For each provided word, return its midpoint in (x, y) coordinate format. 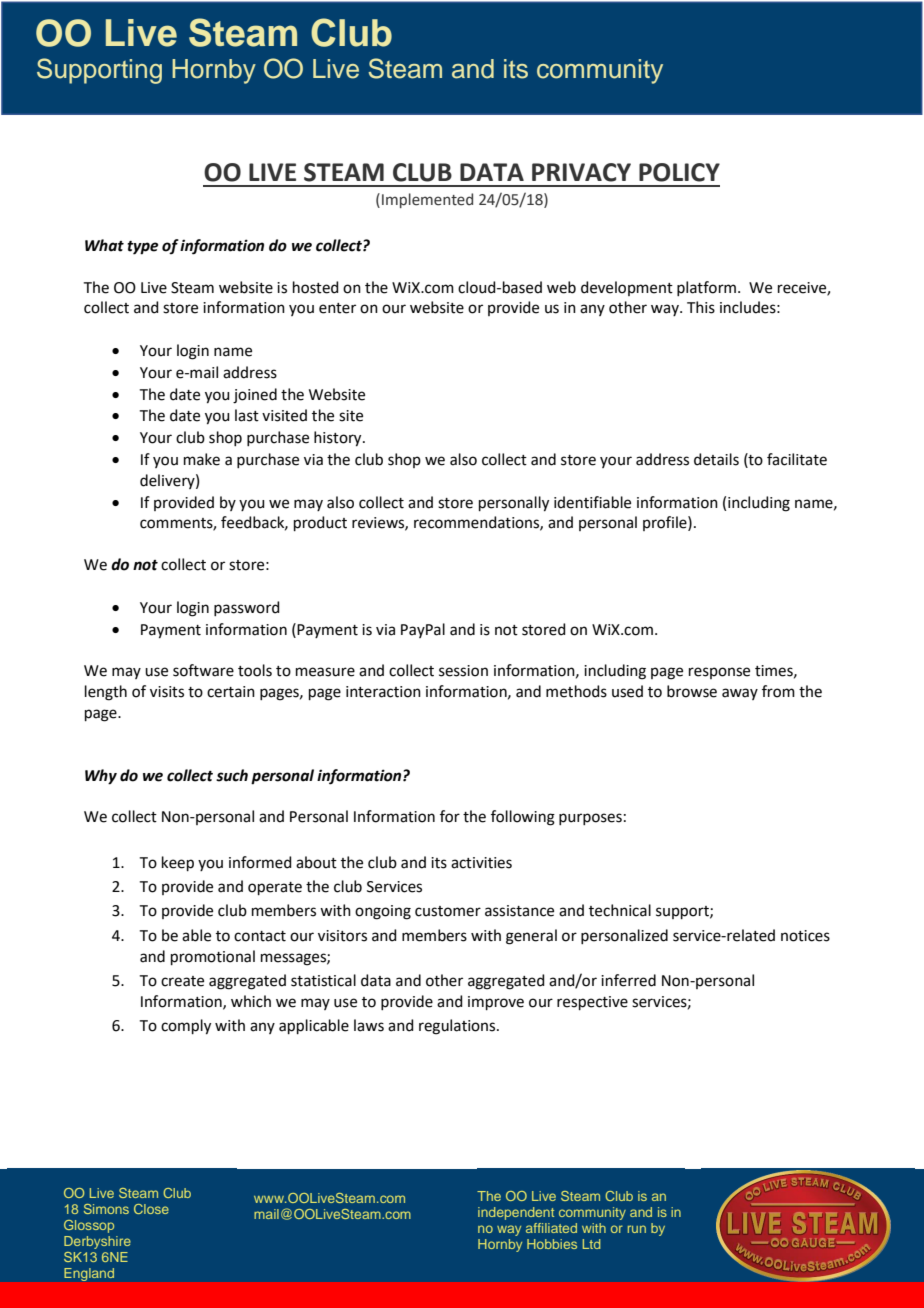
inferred (628, 980)
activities (481, 863)
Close (151, 1209)
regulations (458, 1027)
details (716, 459)
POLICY (679, 172)
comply (186, 1027)
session (463, 671)
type (142, 248)
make (202, 459)
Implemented (427, 200)
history (339, 439)
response (719, 673)
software (203, 670)
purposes (590, 819)
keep (178, 863)
